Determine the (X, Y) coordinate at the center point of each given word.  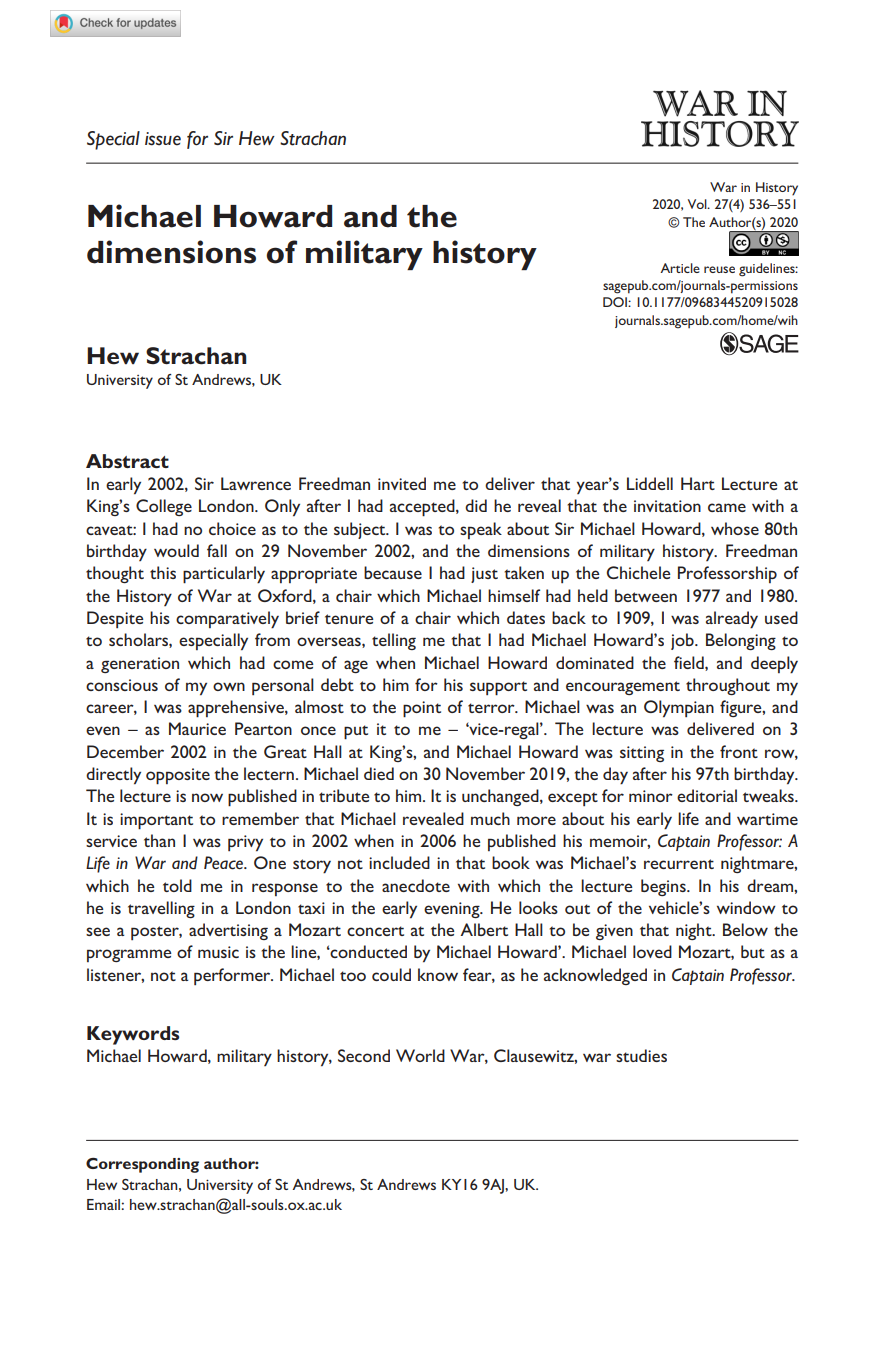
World (420, 1055)
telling (394, 641)
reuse (719, 269)
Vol (698, 204)
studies (641, 1055)
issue (163, 139)
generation (140, 665)
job (683, 641)
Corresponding (142, 1165)
